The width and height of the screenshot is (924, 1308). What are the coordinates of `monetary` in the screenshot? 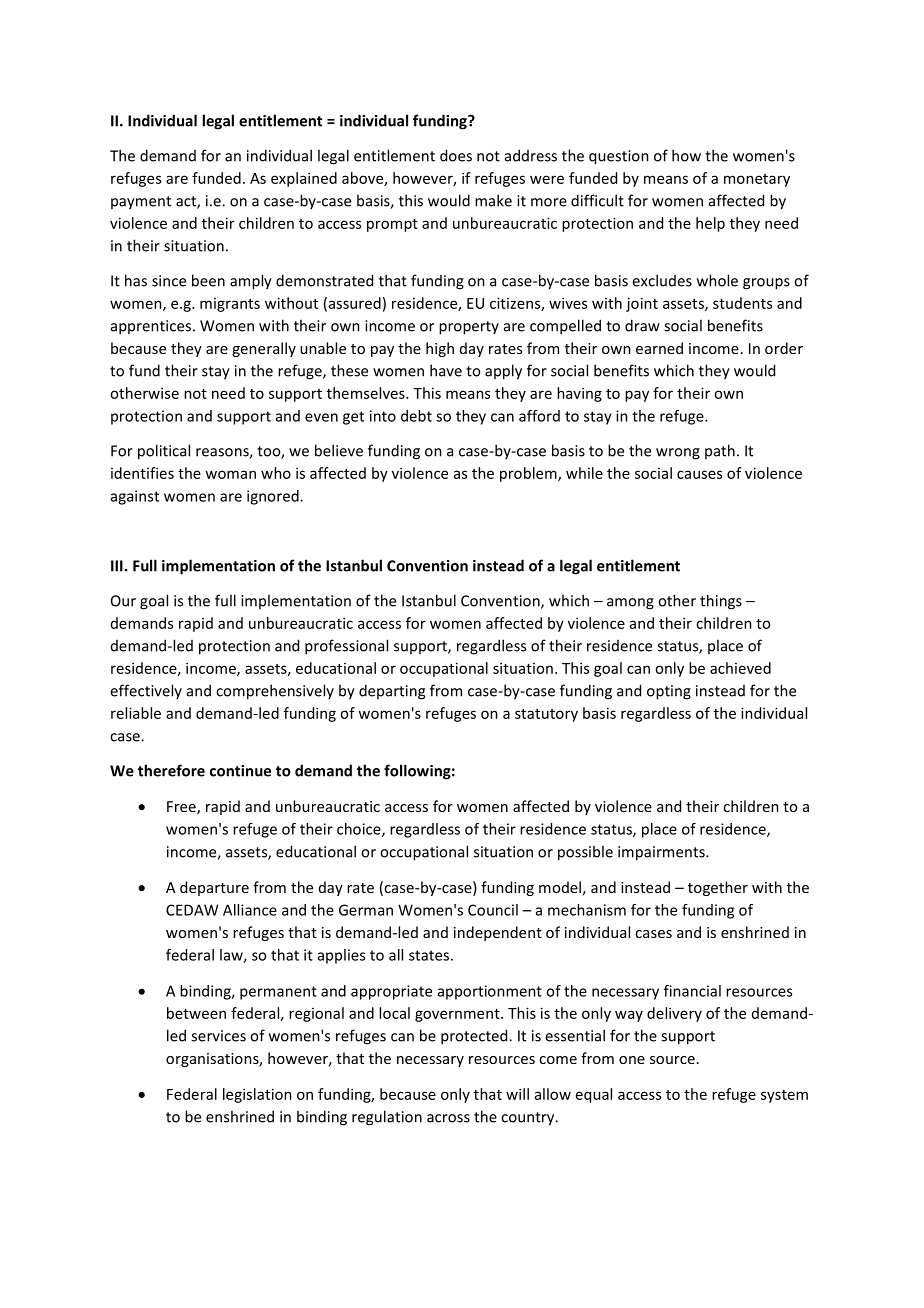 It's located at (757, 180).
